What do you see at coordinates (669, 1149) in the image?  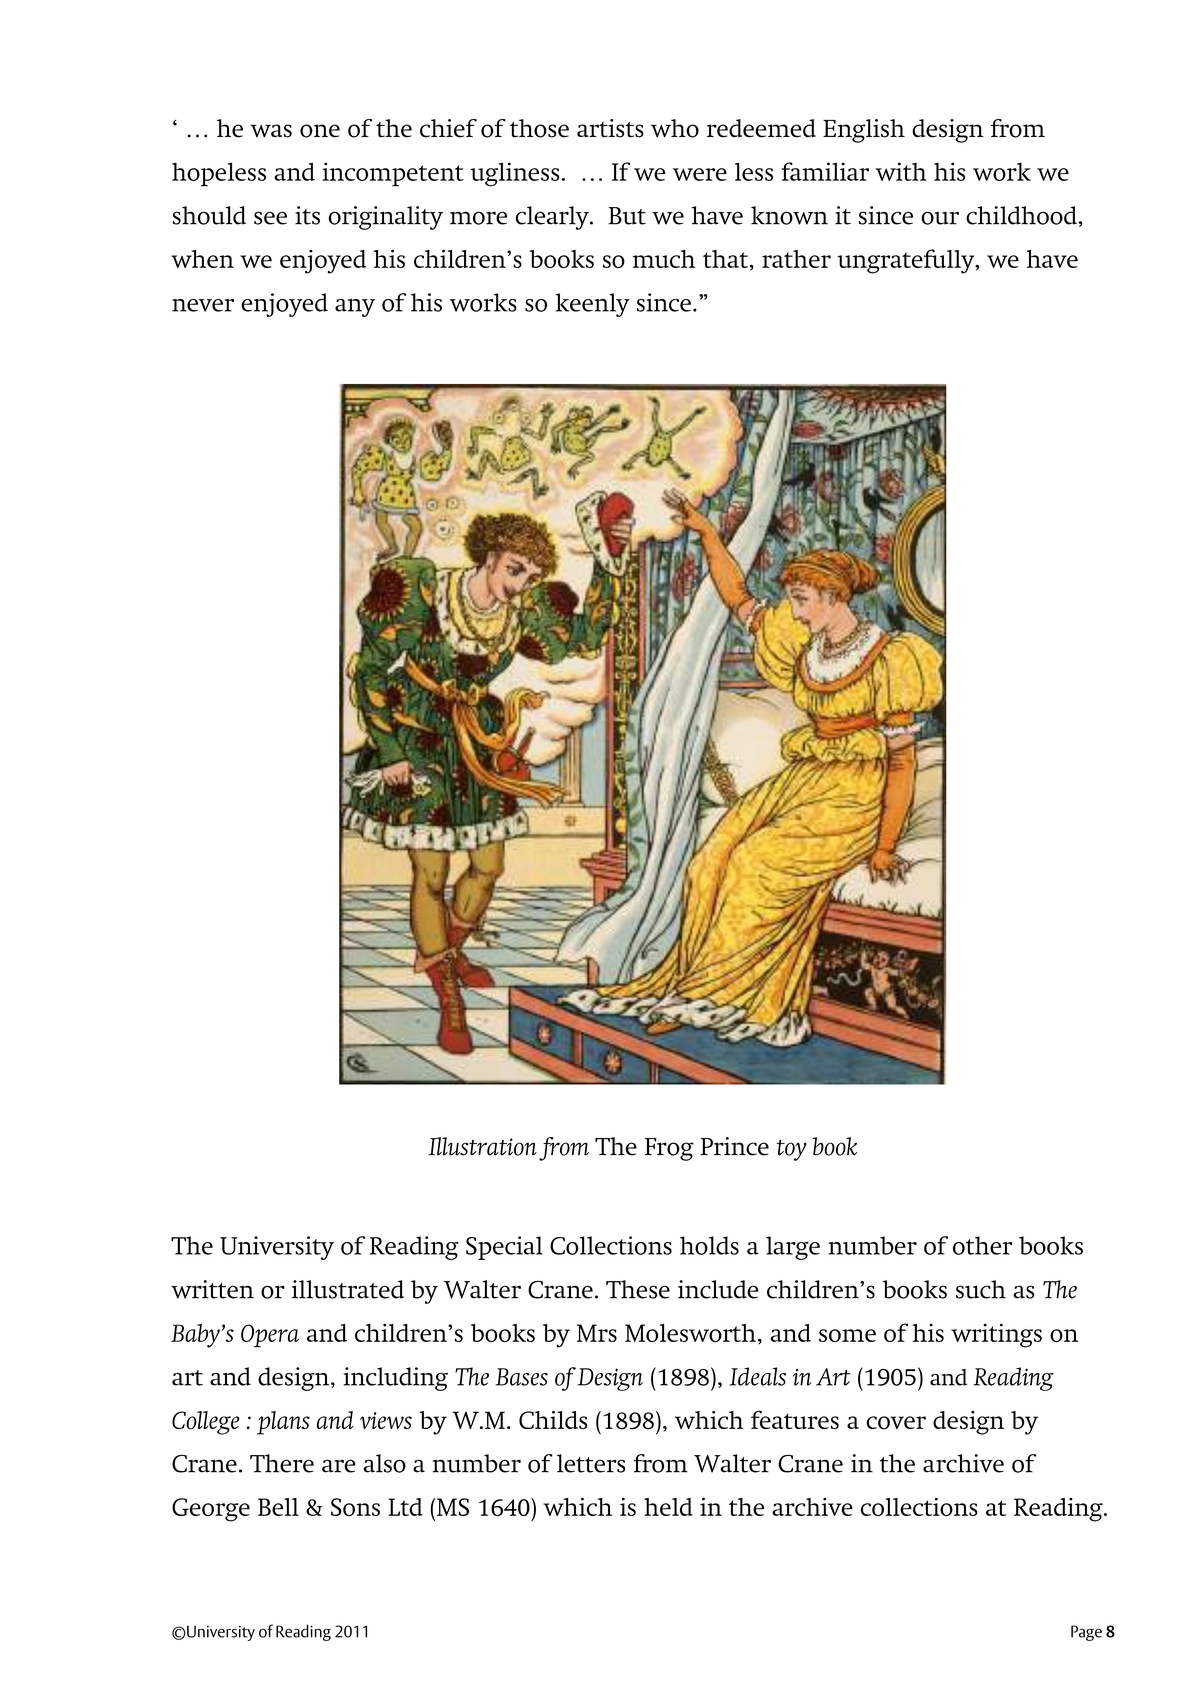 I see `Frog` at bounding box center [669, 1149].
